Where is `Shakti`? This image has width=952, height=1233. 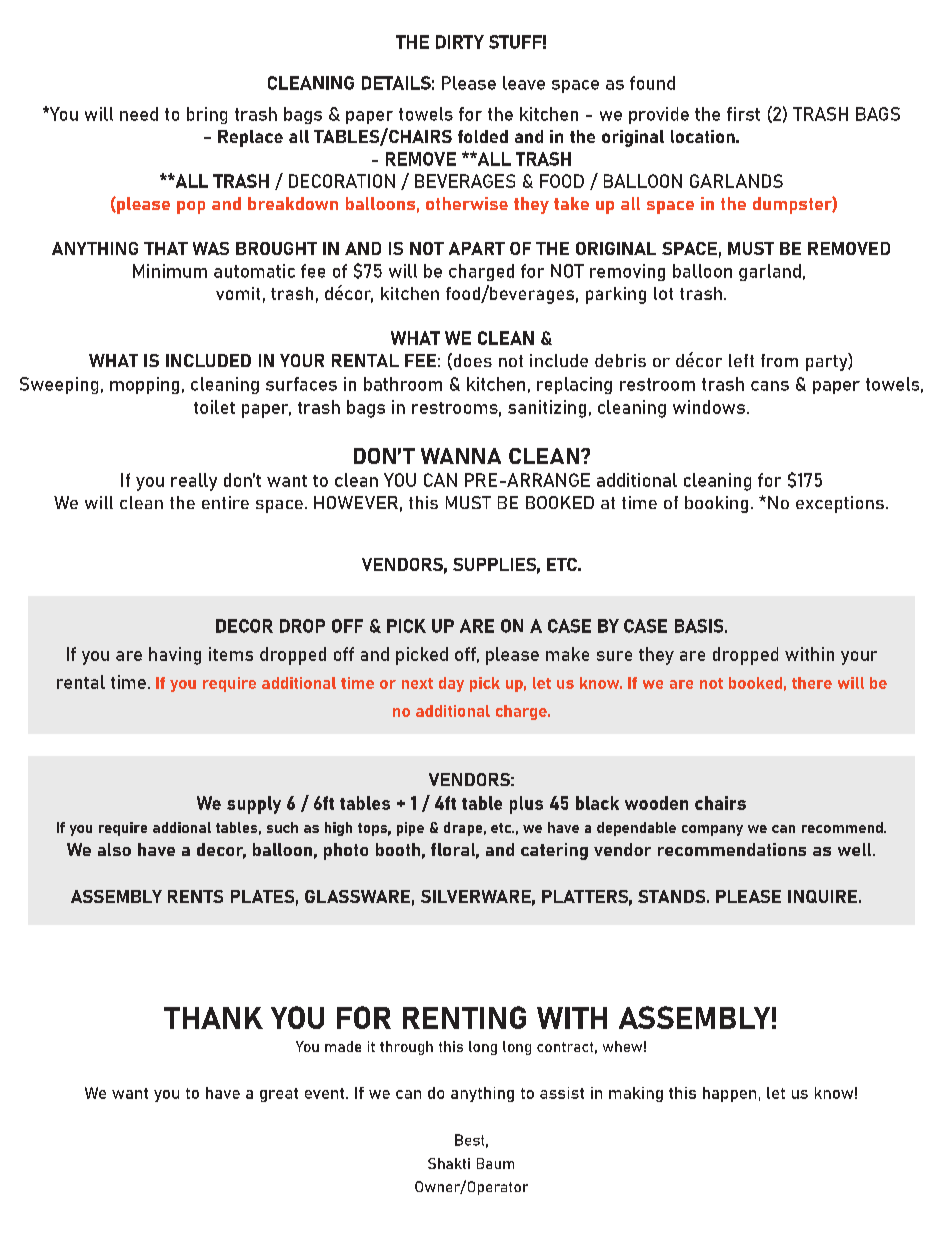
Shakti is located at coordinates (449, 1163).
